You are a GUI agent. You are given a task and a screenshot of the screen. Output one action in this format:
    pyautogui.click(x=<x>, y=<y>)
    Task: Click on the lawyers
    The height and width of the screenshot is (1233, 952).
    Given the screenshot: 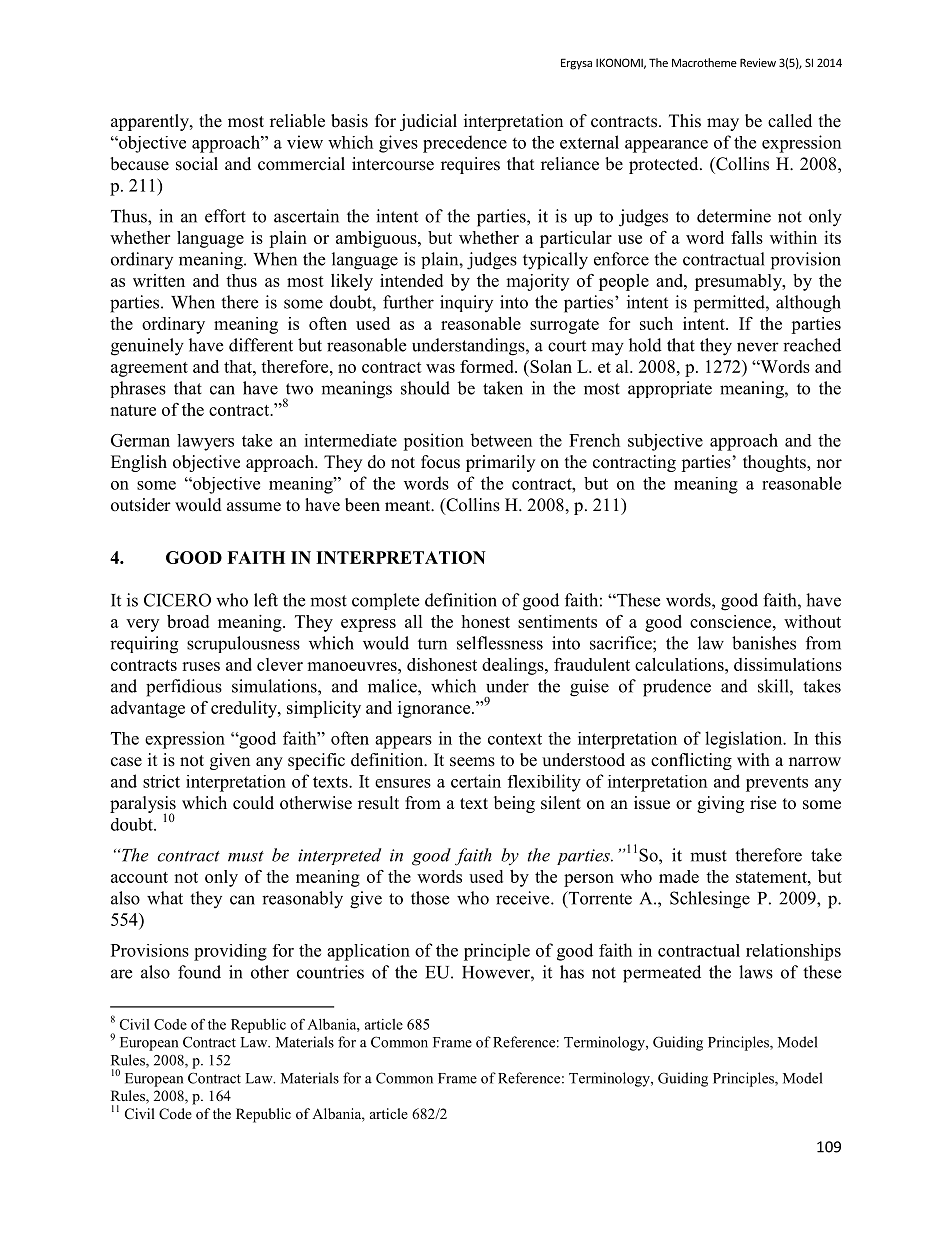 What is the action you would take?
    pyautogui.click(x=205, y=442)
